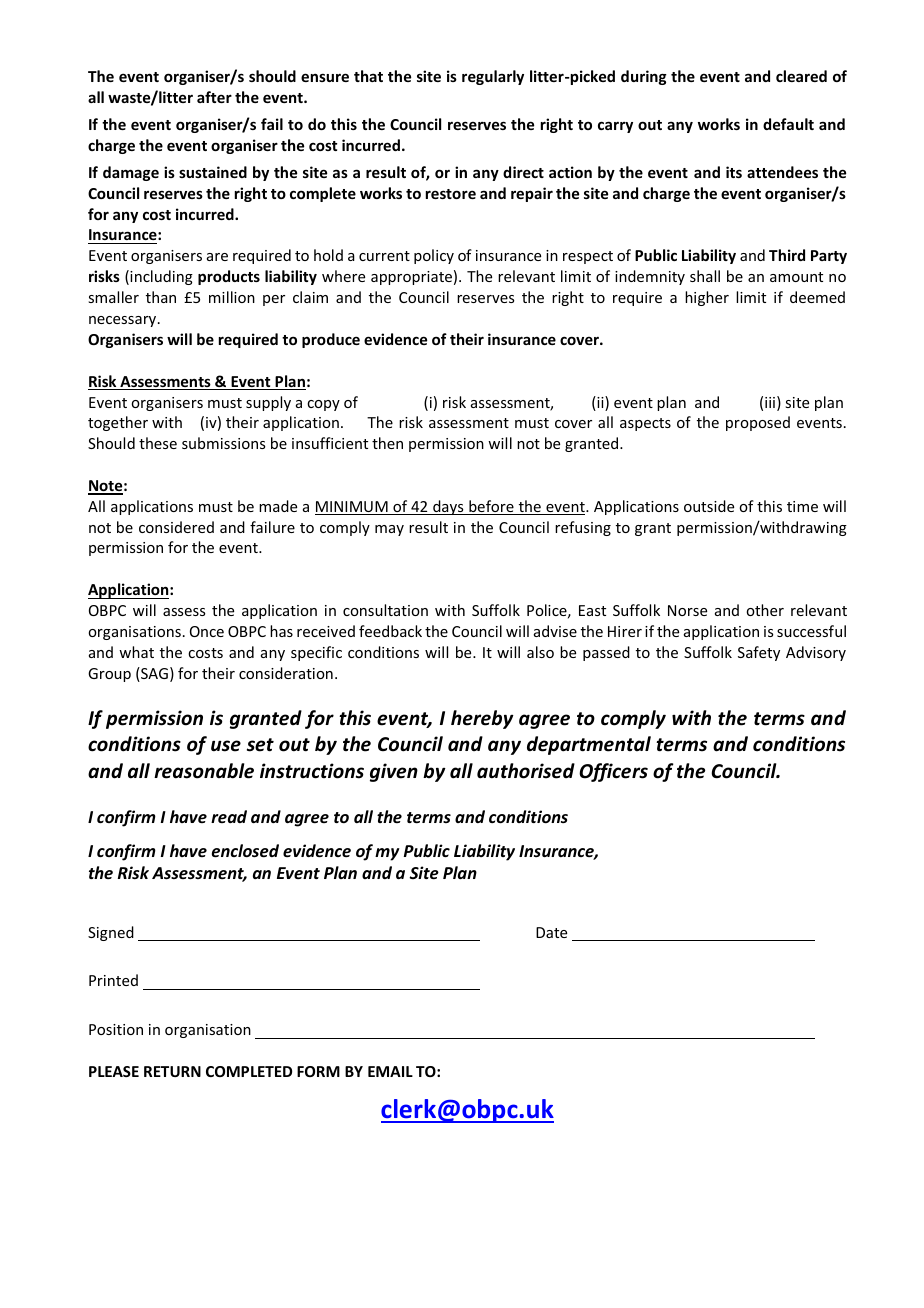 This document has height=1308, width=924. I want to click on read, so click(229, 816).
